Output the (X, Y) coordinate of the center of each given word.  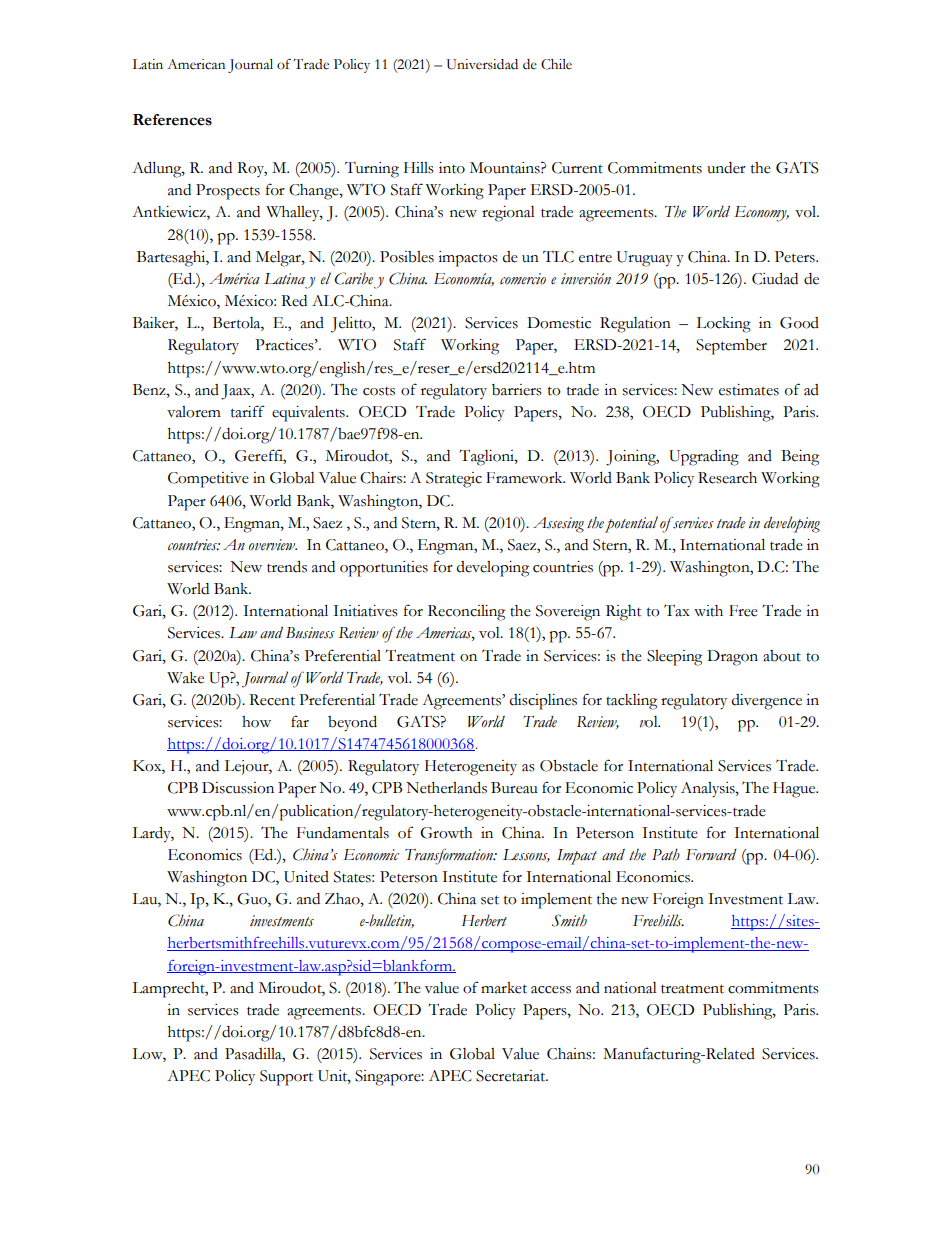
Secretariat (512, 1076)
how (256, 722)
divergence (767, 702)
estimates (749, 390)
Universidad (482, 64)
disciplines (543, 702)
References (172, 120)
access (551, 990)
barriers (517, 390)
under (726, 168)
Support (286, 1078)
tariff (248, 411)
